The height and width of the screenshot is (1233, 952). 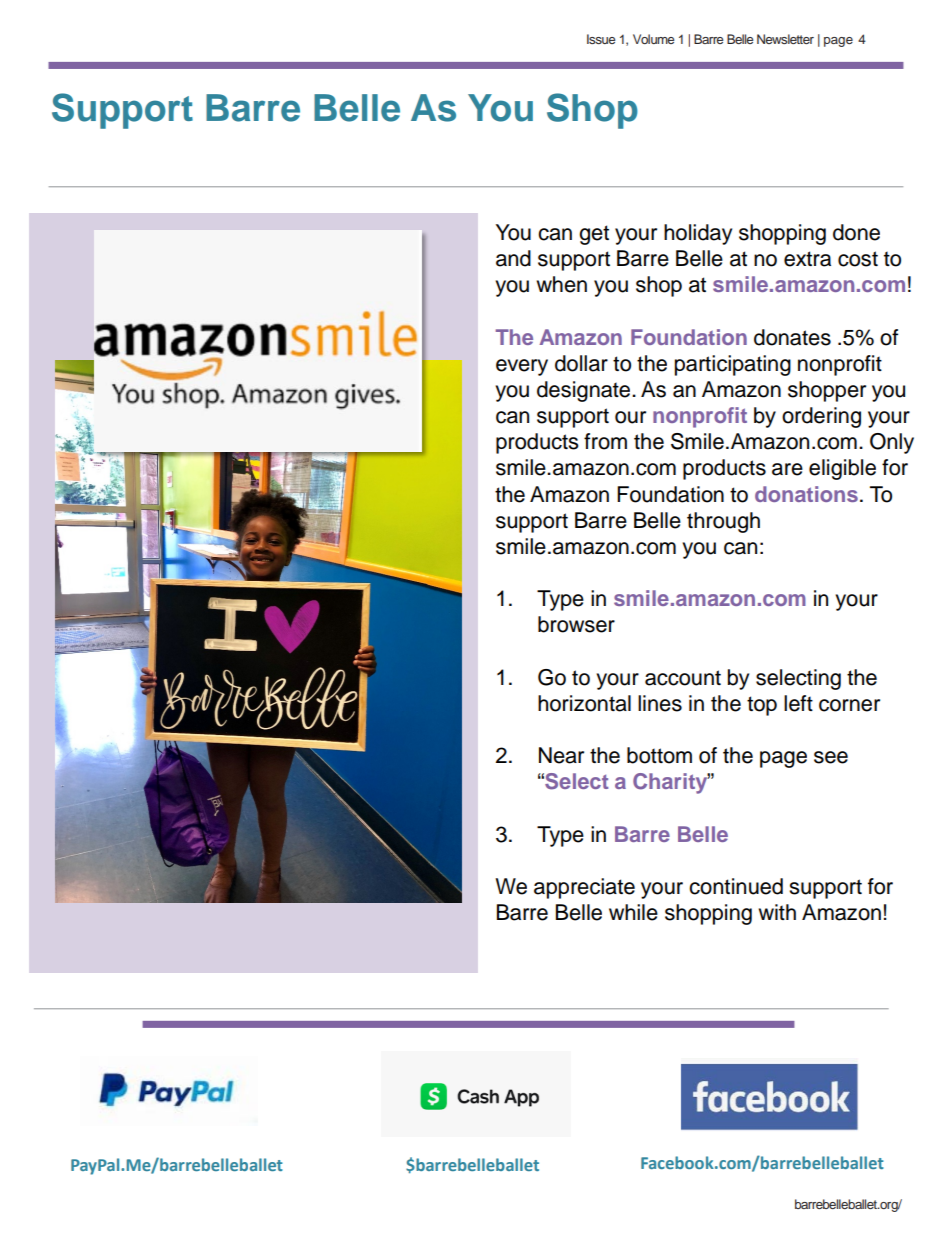 I want to click on browser, so click(x=576, y=624).
